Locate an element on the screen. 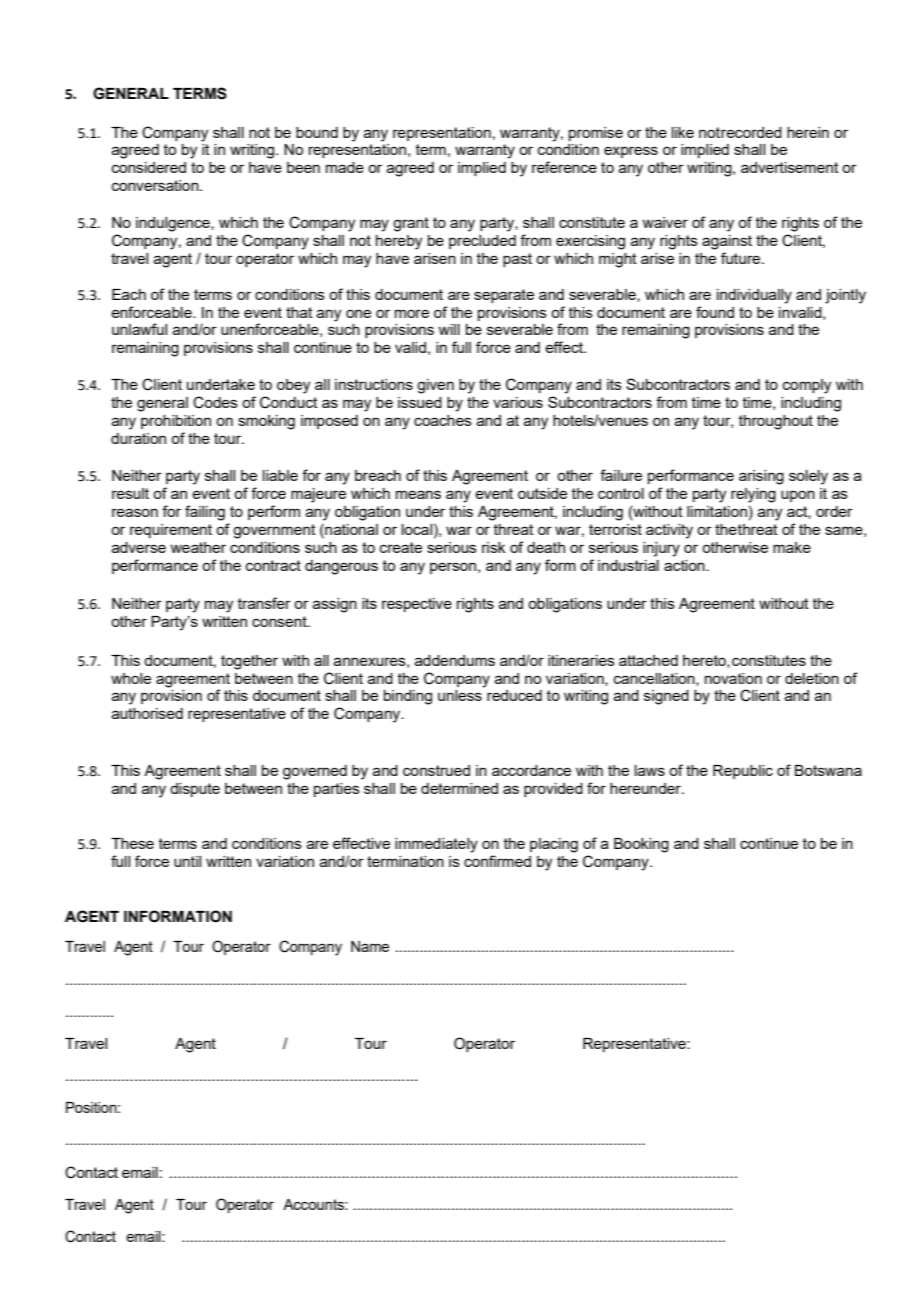 Image resolution: width=924 pixels, height=1308 pixels. Accounts is located at coordinates (314, 1204).
